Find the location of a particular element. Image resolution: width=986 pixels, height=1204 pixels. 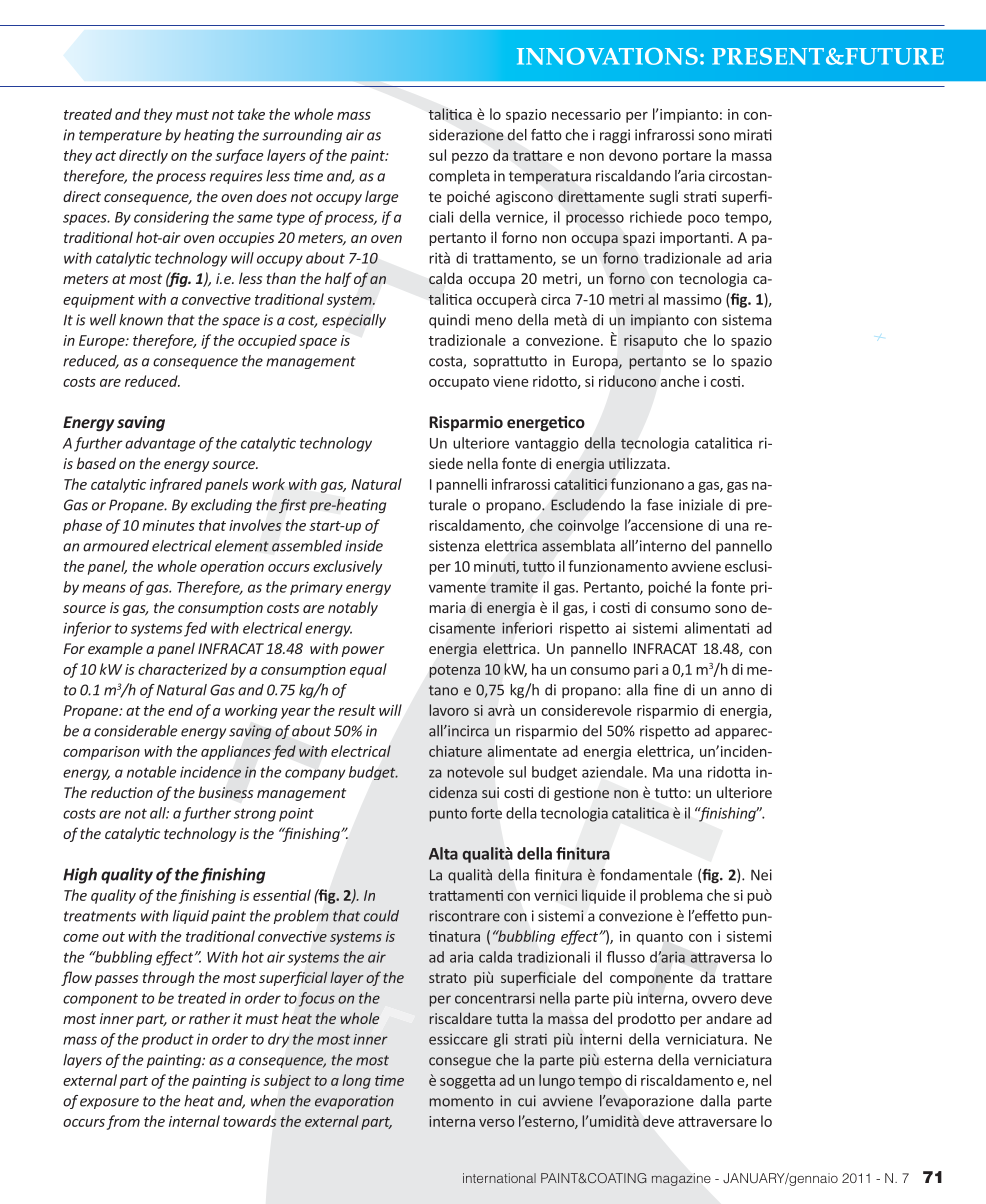

quindi is located at coordinates (449, 321).
